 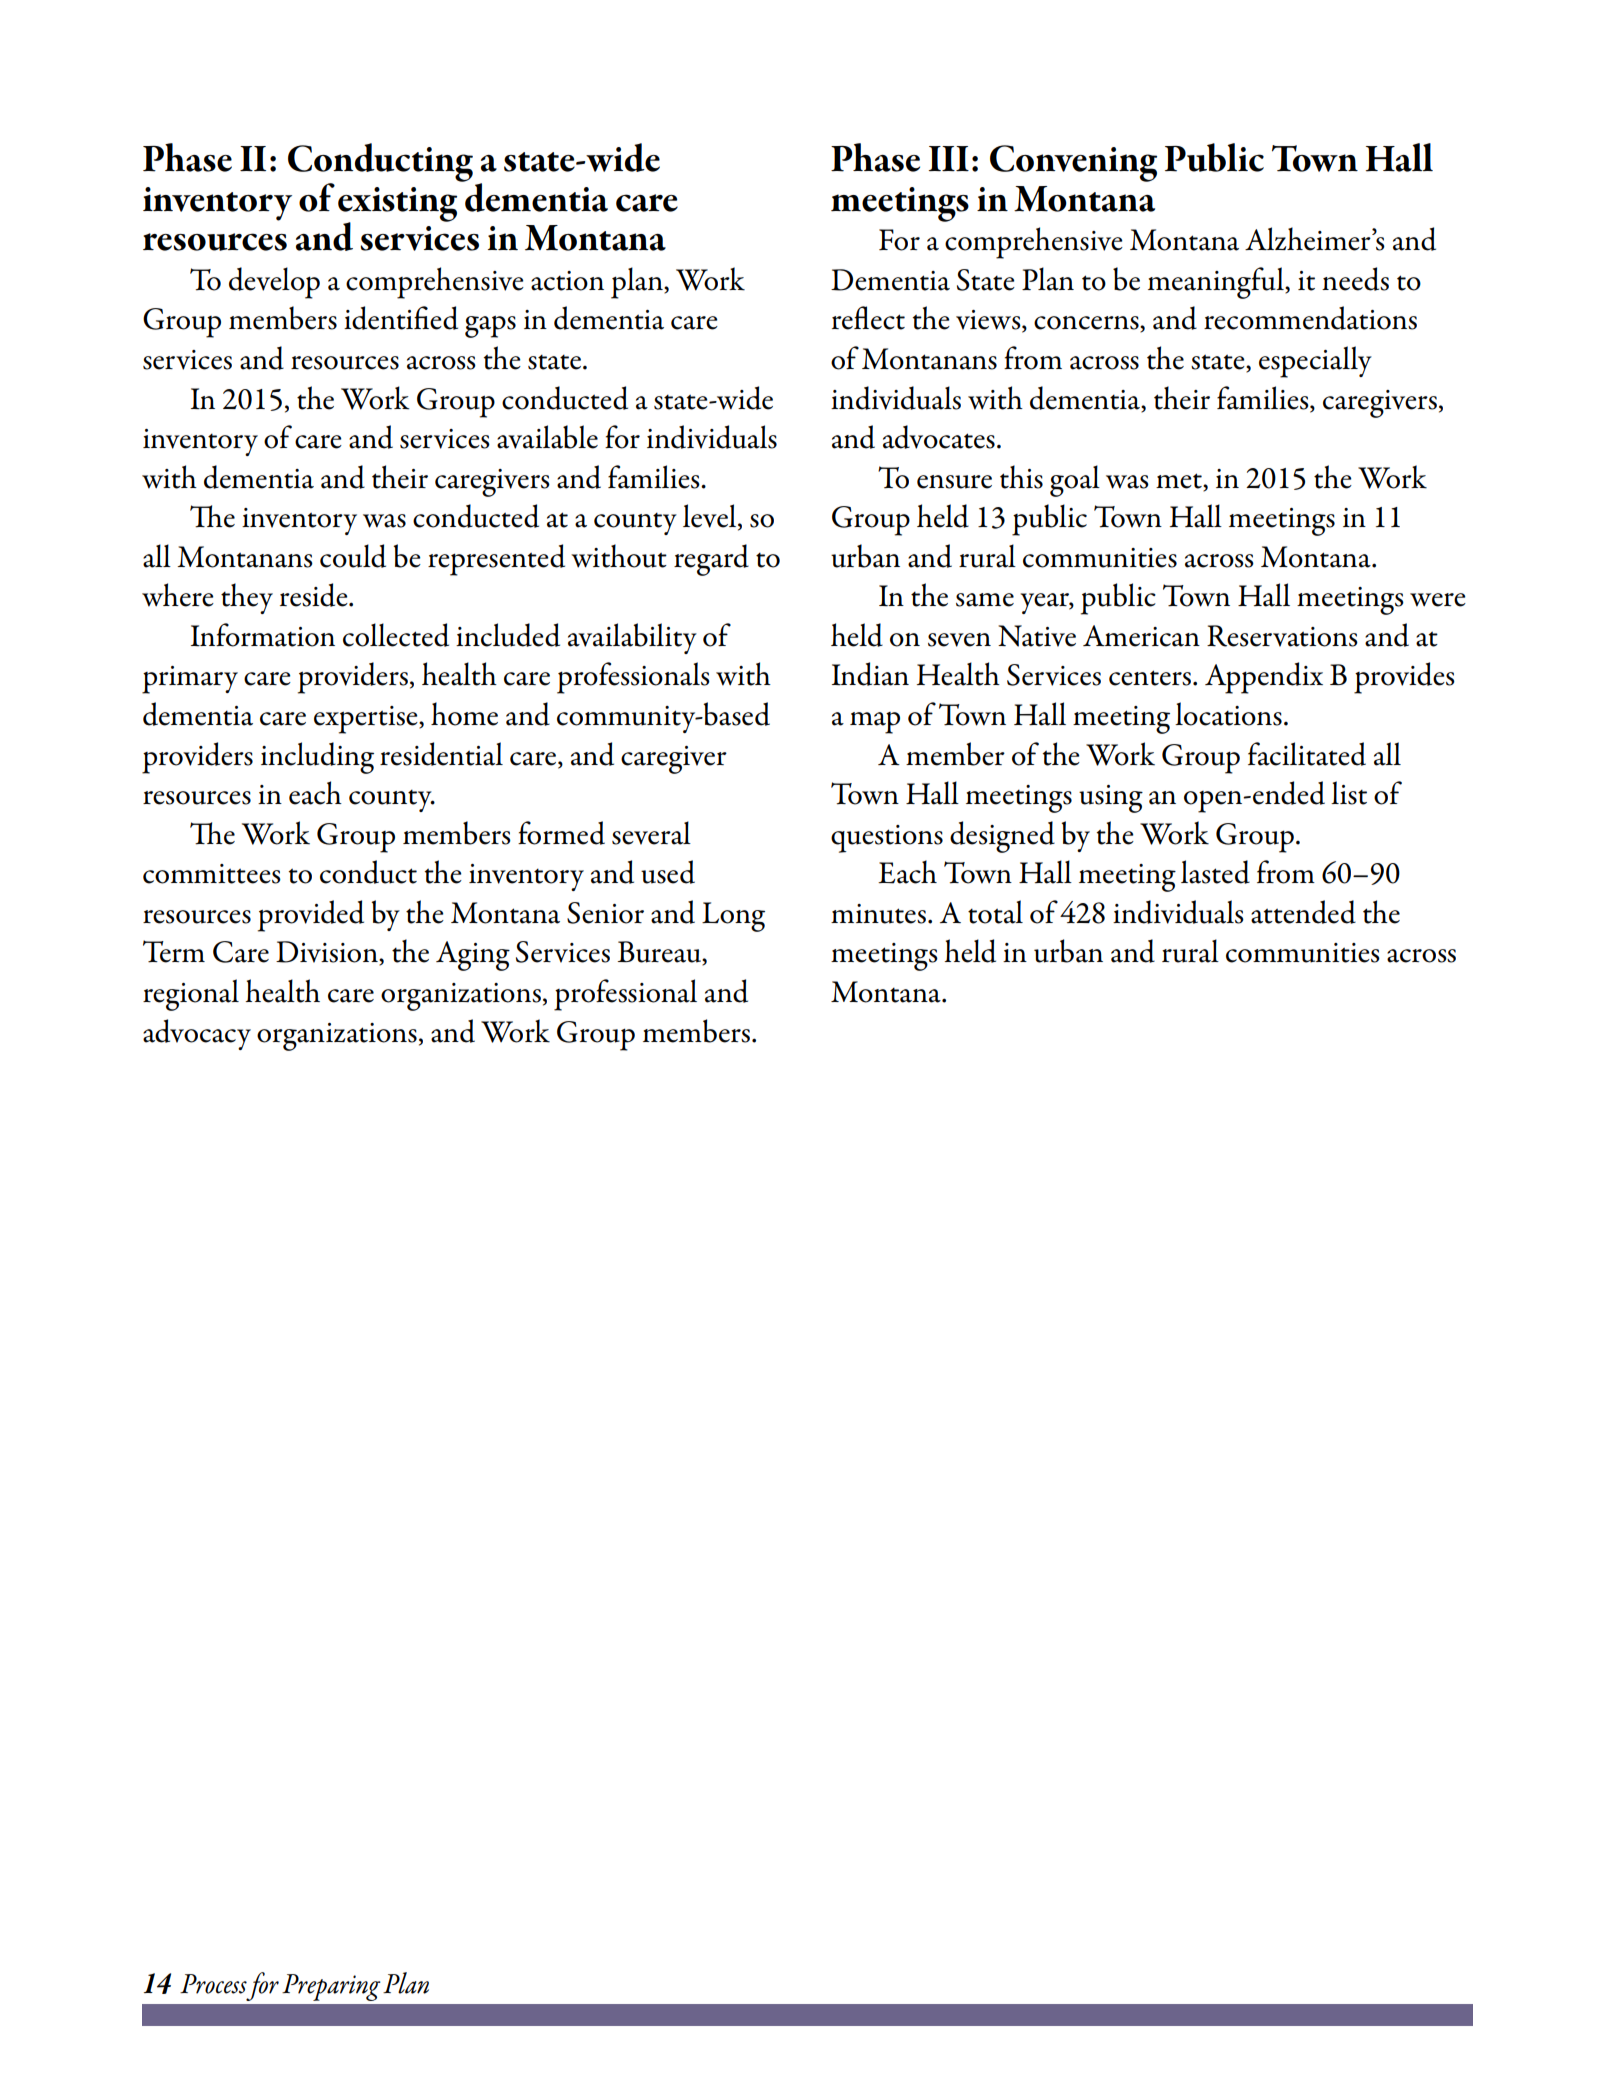 What do you see at coordinates (1282, 636) in the image?
I see `Reservations` at bounding box center [1282, 636].
